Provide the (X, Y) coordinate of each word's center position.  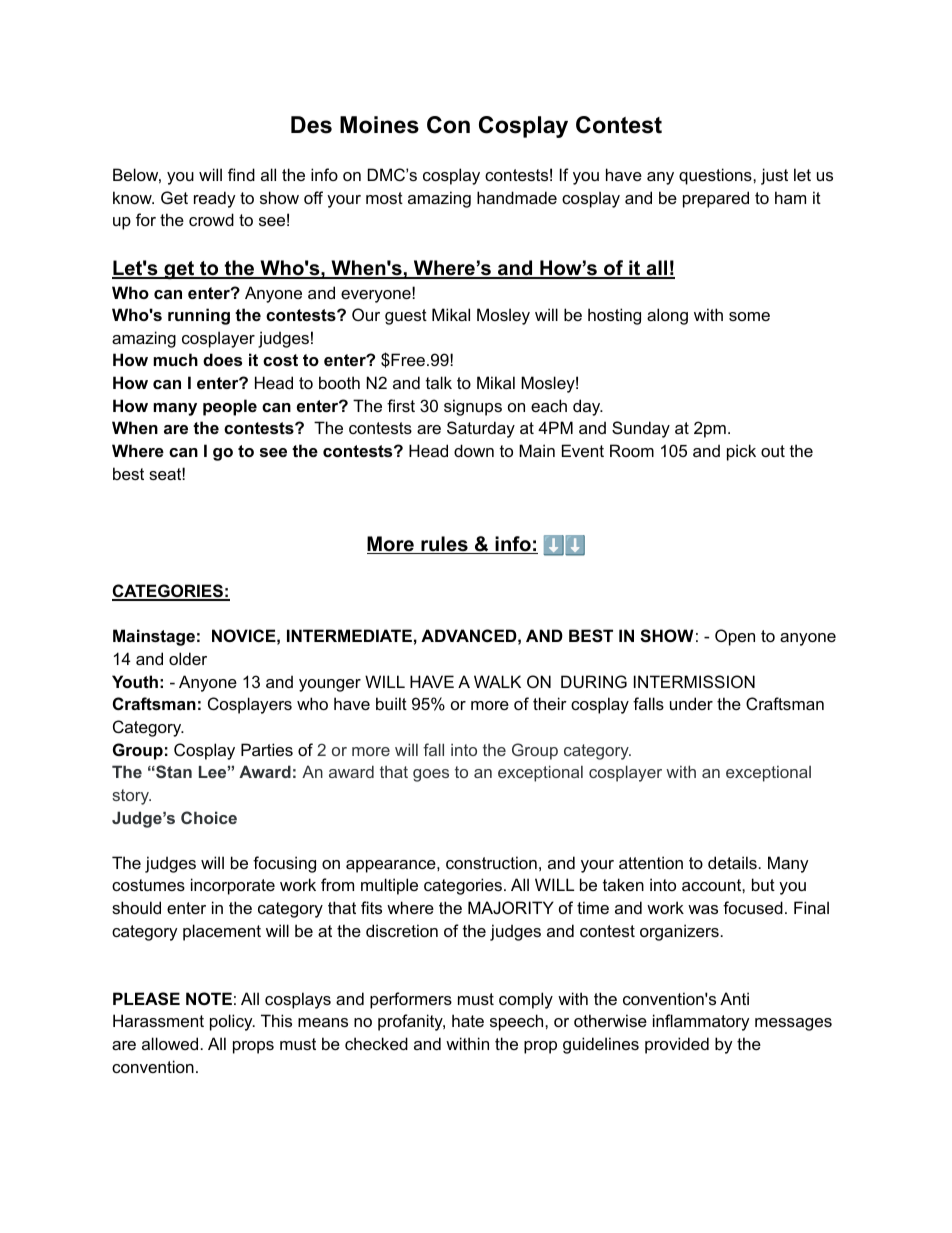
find (241, 174)
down (474, 450)
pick (741, 452)
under (691, 703)
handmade (517, 197)
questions (716, 176)
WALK (497, 681)
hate (468, 1020)
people (230, 407)
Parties (267, 749)
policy (232, 1022)
